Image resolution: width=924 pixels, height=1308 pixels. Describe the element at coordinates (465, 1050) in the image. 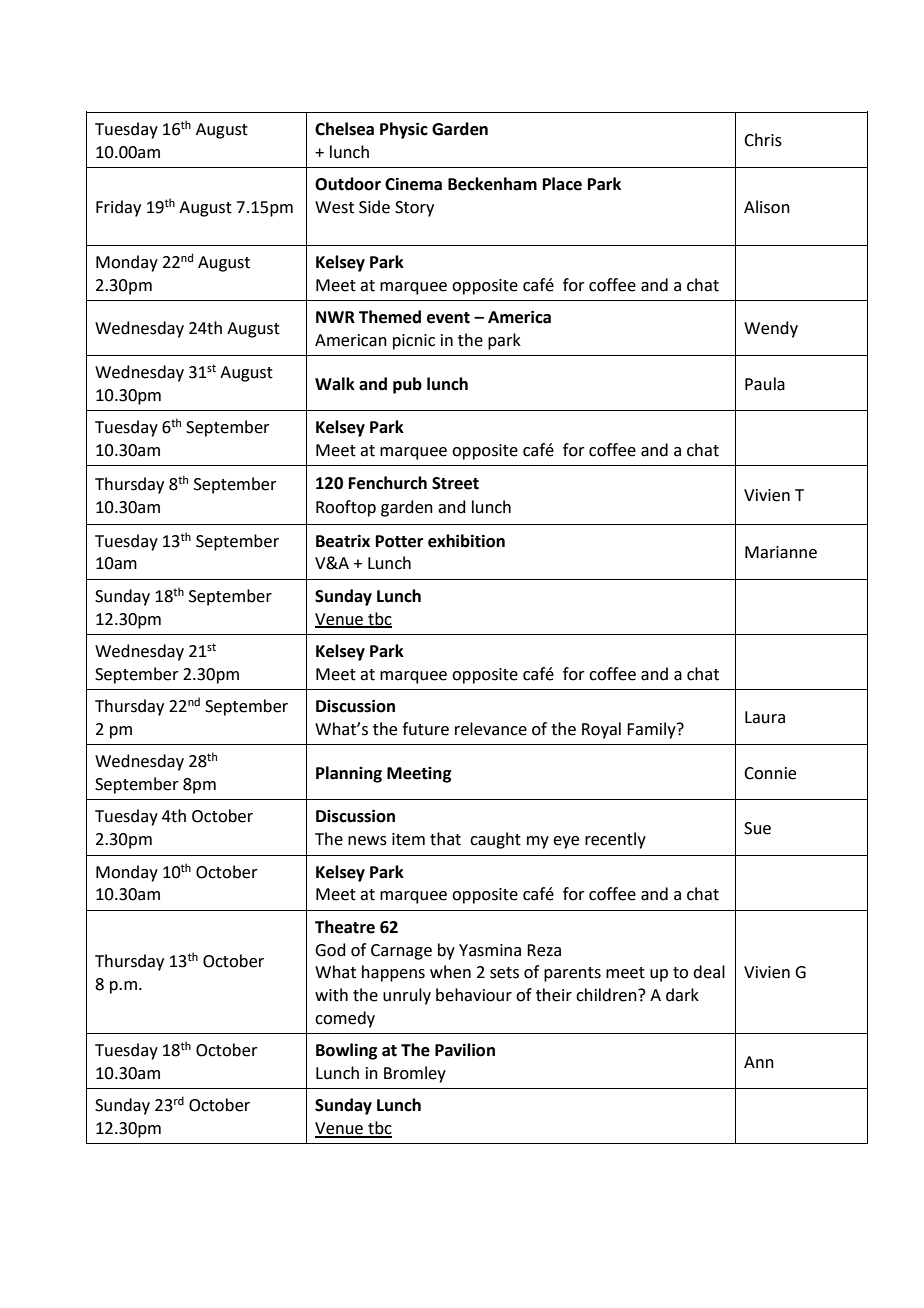

I see `Pavilion` at that location.
